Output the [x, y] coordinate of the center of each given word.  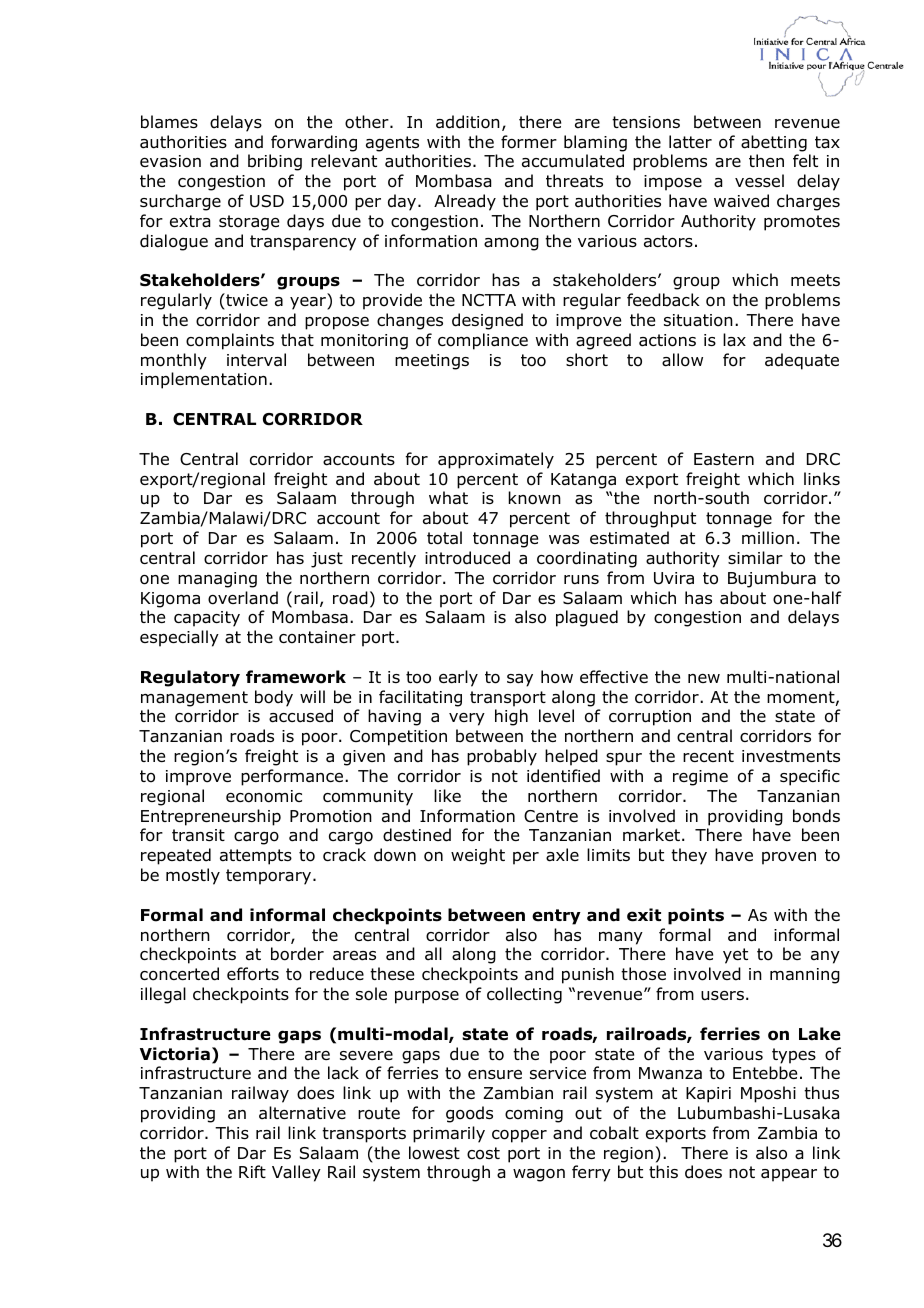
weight [478, 856]
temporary [268, 877]
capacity [207, 619]
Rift [252, 1171]
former [529, 142]
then [766, 160]
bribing [275, 162]
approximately [496, 460]
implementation [204, 380]
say [520, 680]
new [704, 678]
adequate [802, 361]
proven [789, 858]
